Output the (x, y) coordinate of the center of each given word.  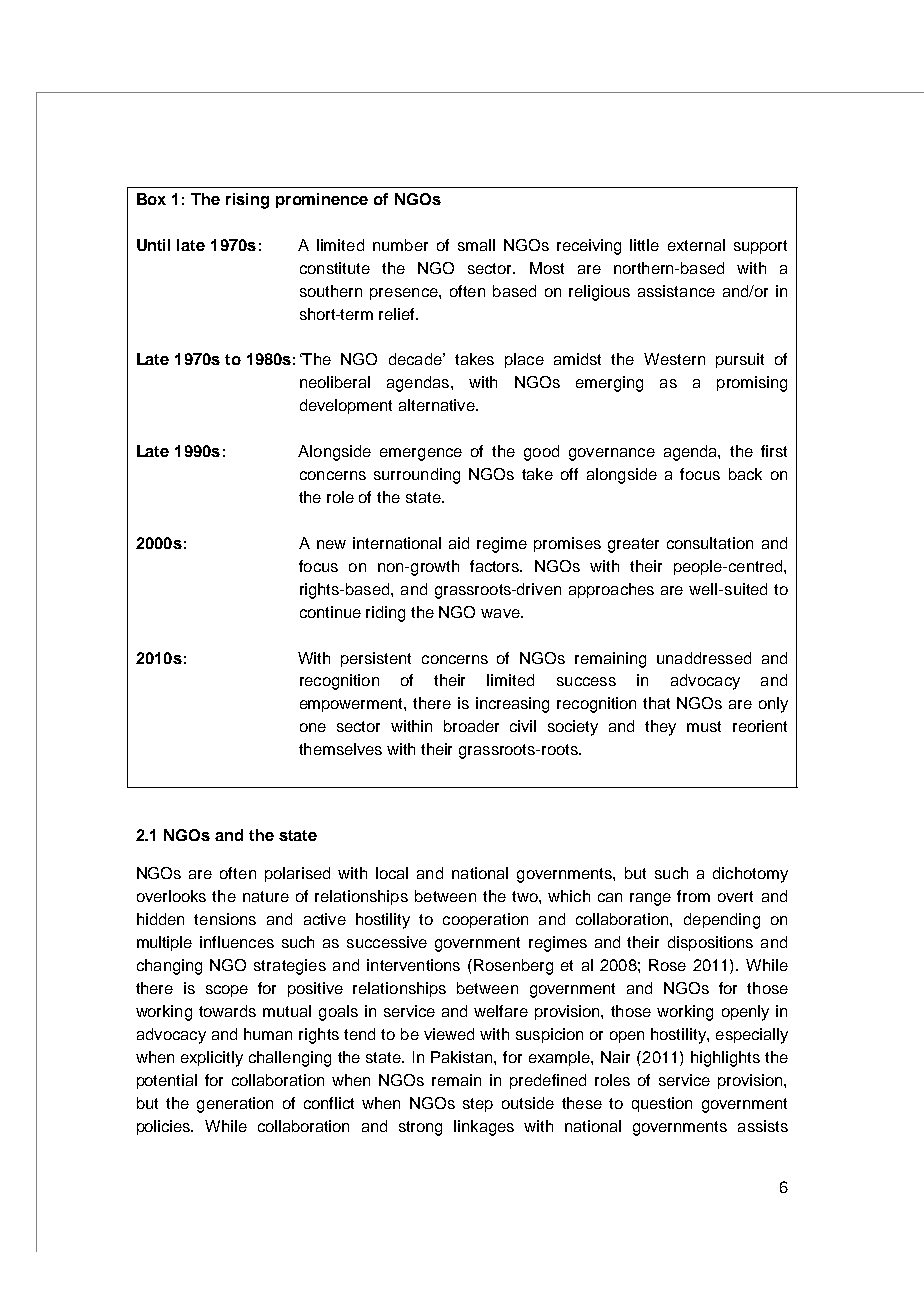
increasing (512, 705)
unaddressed (704, 658)
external (696, 245)
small (476, 245)
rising (247, 201)
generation (235, 1105)
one (313, 727)
